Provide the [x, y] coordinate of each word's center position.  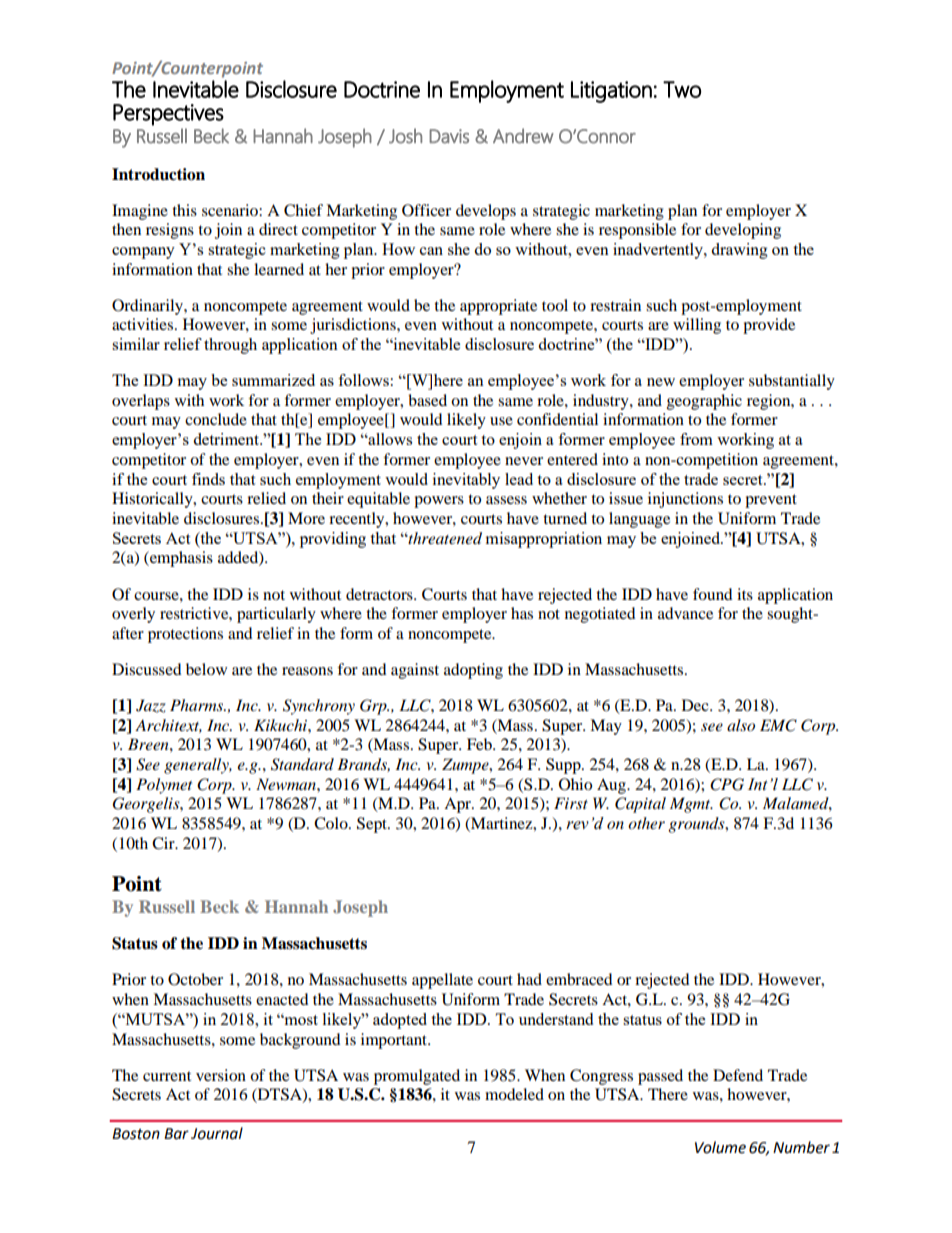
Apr [458, 805]
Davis [449, 136]
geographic [704, 402]
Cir [164, 843]
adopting [473, 671]
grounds [697, 825]
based [427, 400]
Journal [217, 1133]
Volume [720, 1147]
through [230, 346]
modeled [514, 1094]
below [206, 669]
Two [682, 89]
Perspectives [168, 115]
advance [685, 613]
